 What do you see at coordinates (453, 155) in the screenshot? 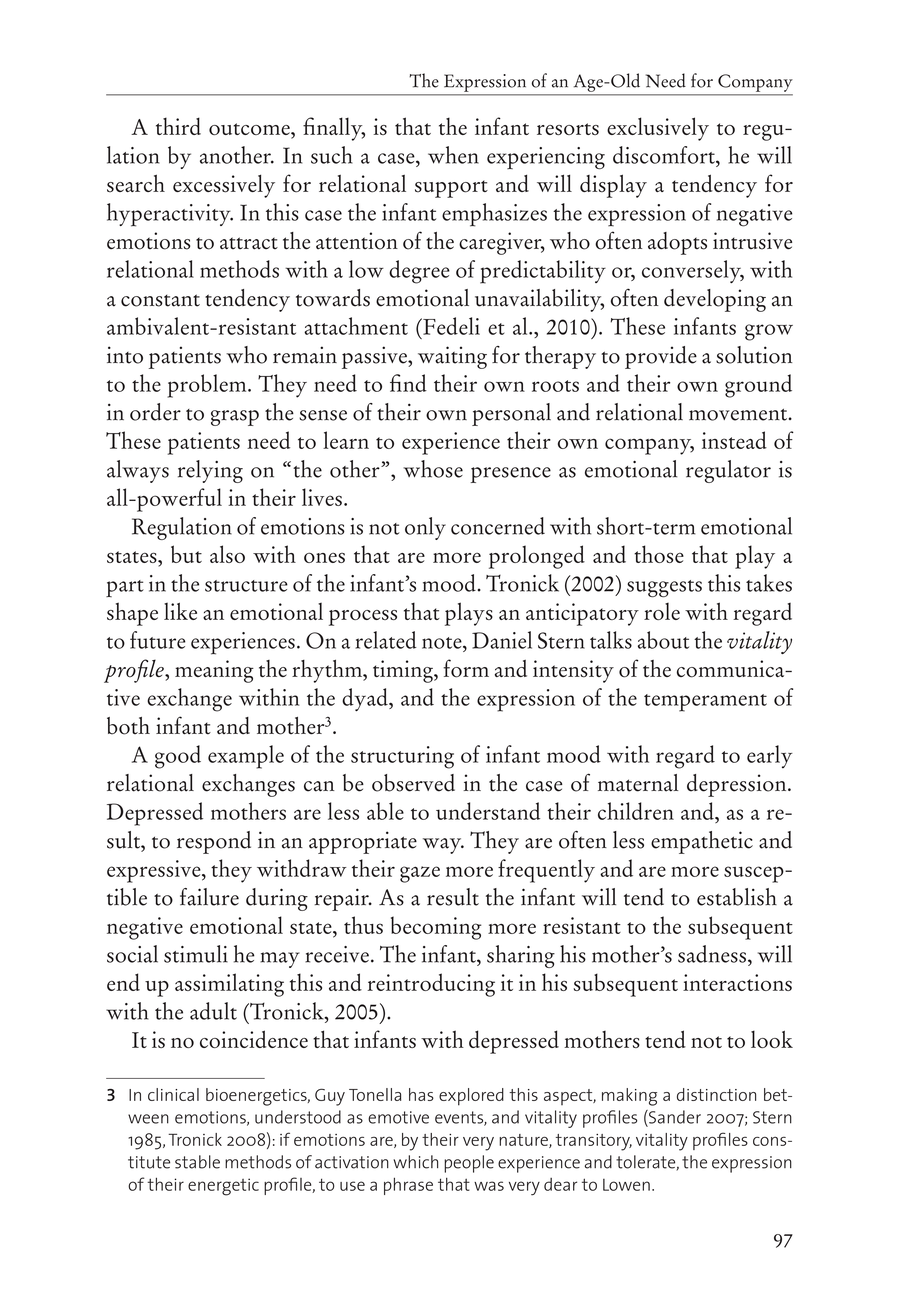
I see `when` at bounding box center [453, 155].
